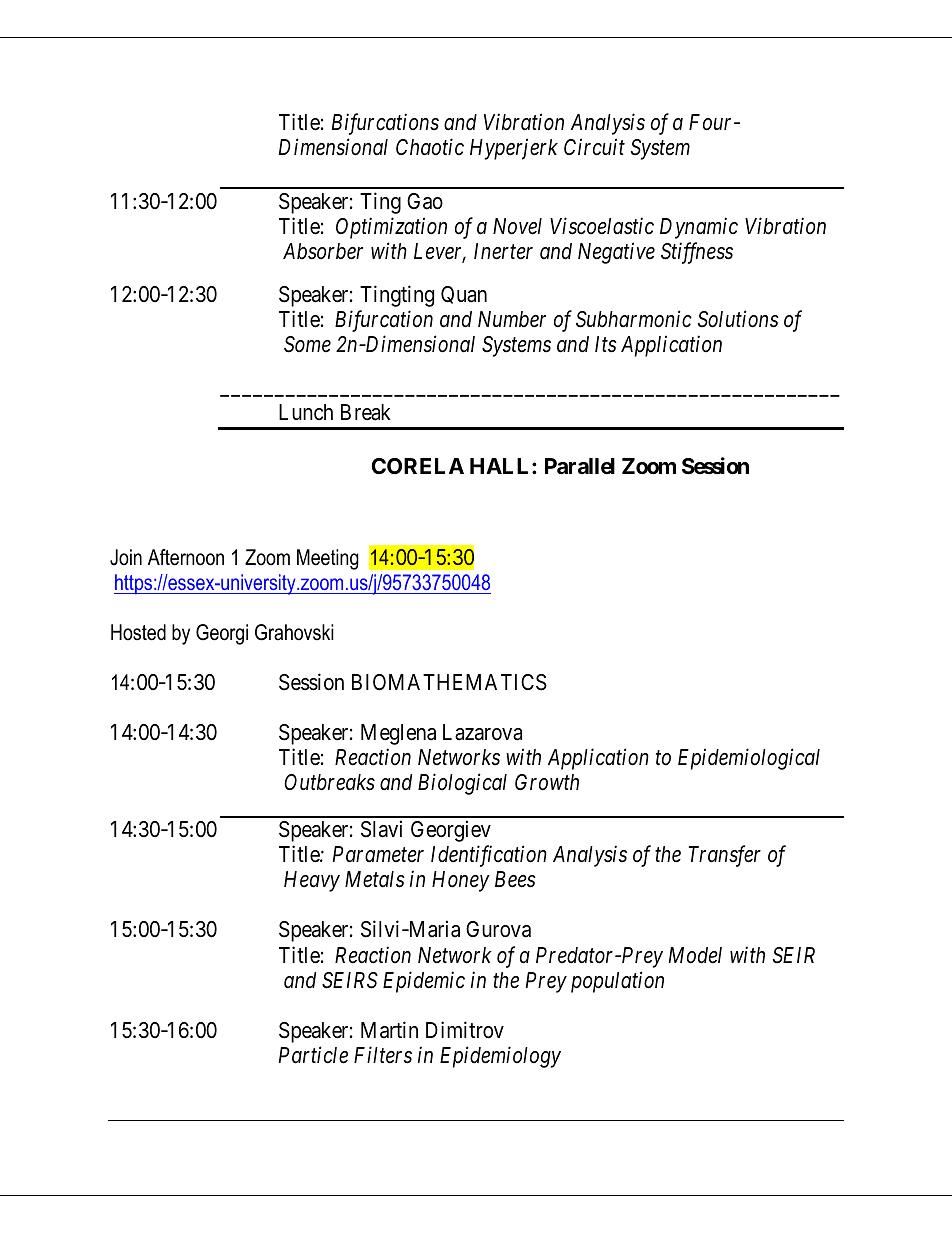 This screenshot has height=1233, width=952. What do you see at coordinates (749, 759) in the screenshot?
I see `Epidemiological` at bounding box center [749, 759].
